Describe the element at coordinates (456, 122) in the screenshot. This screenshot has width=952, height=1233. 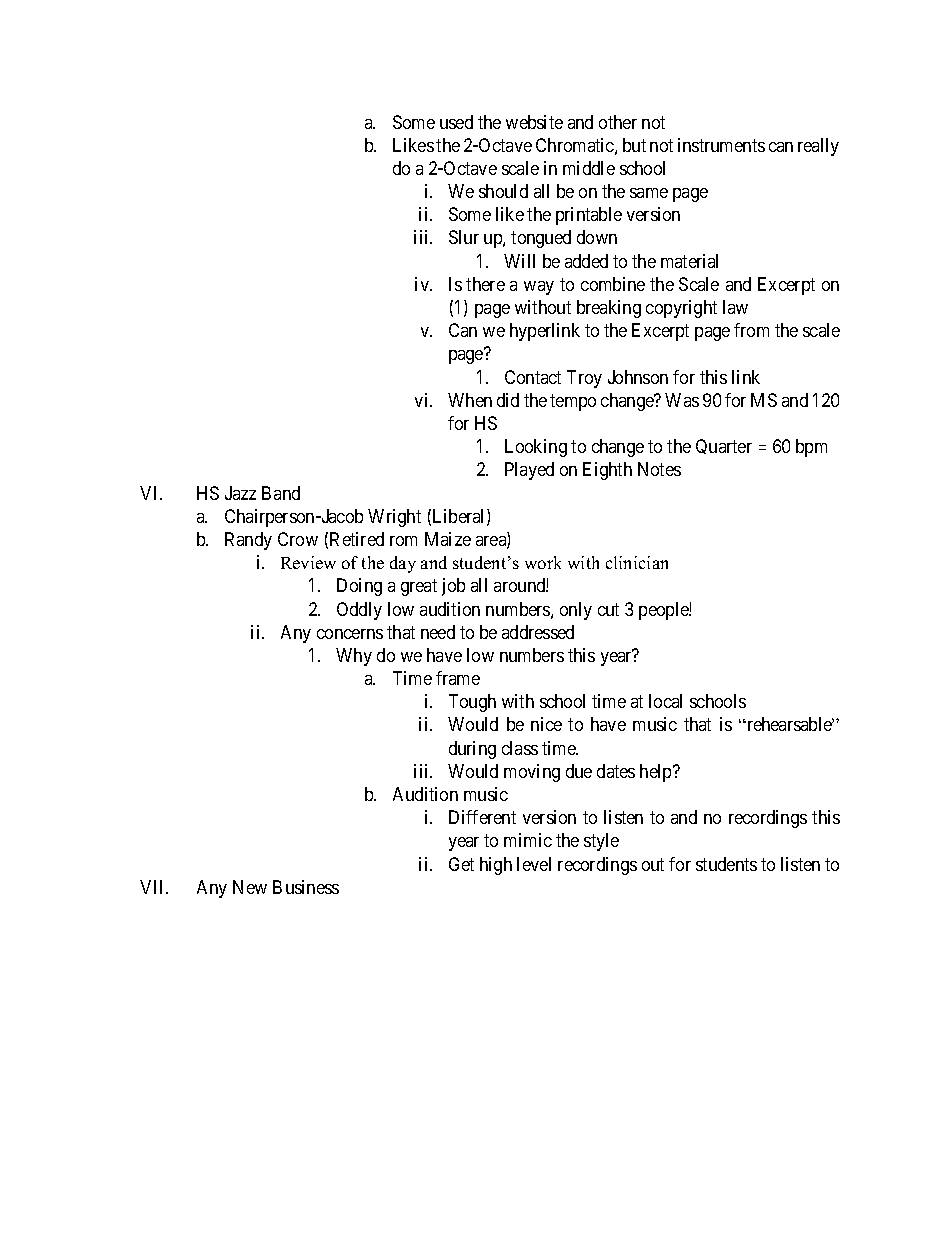
I see `used` at that location.
